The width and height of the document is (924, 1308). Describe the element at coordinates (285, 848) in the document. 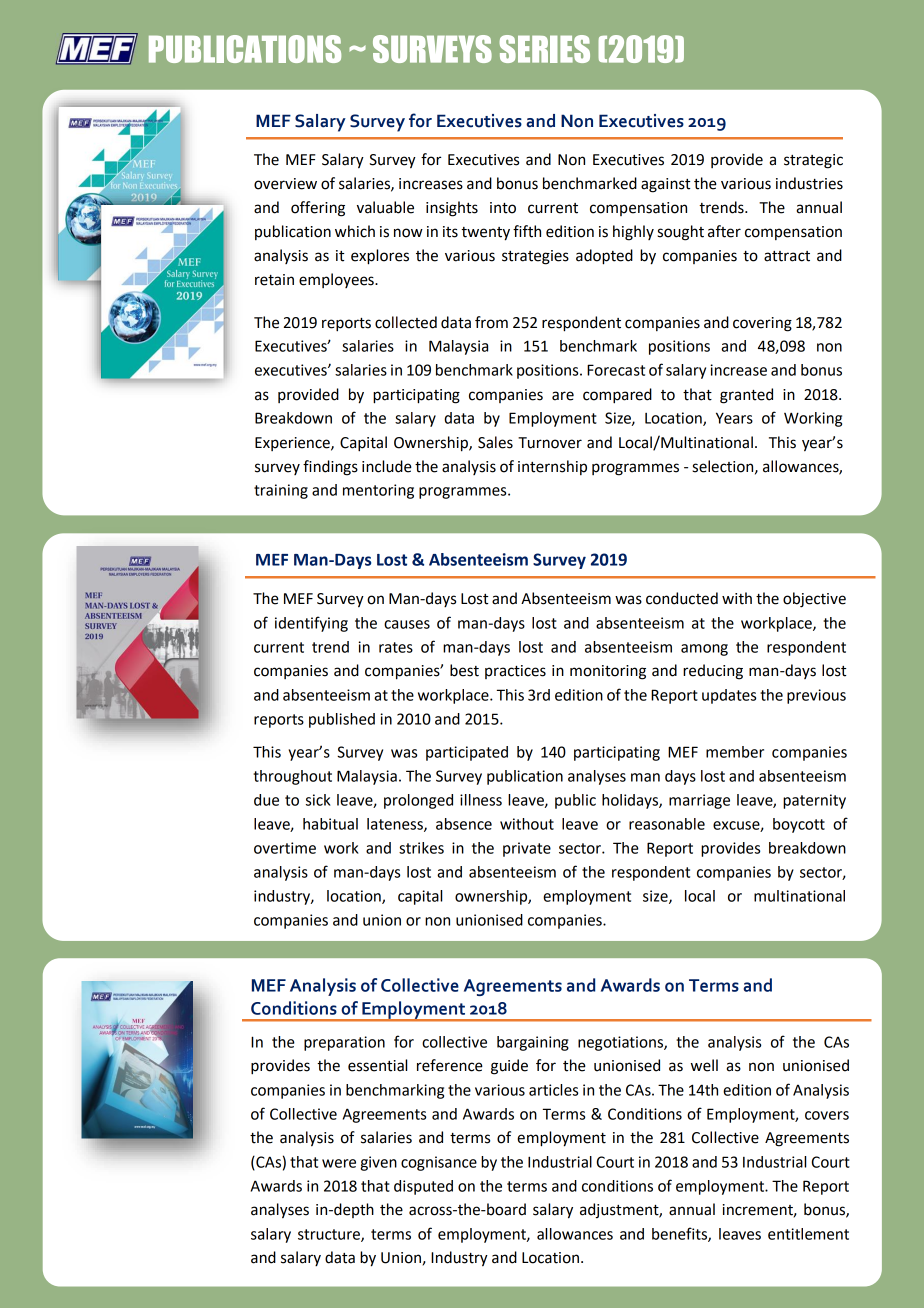

I see `overtime` at that location.
